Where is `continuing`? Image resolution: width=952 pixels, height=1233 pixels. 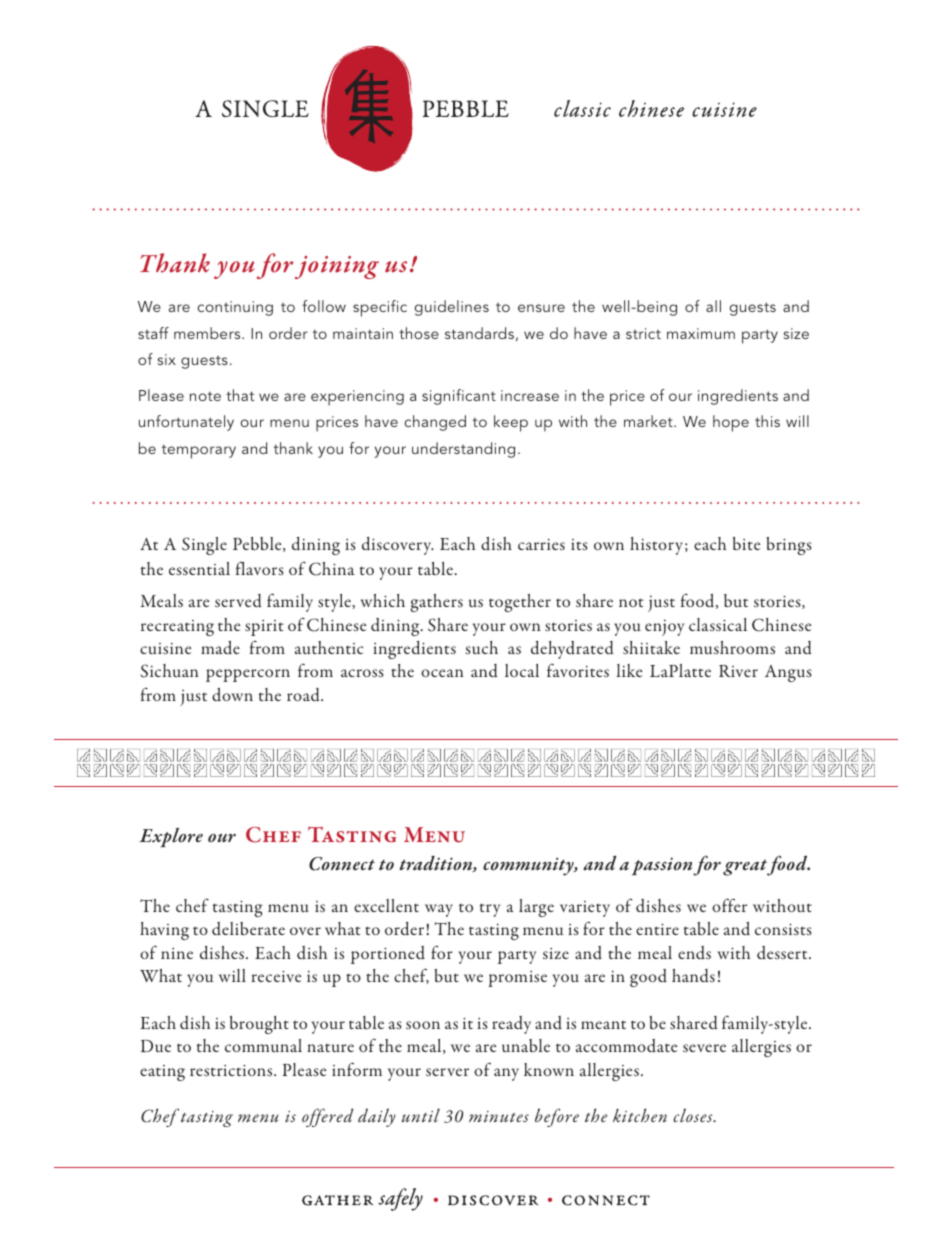 continuing is located at coordinates (235, 308).
